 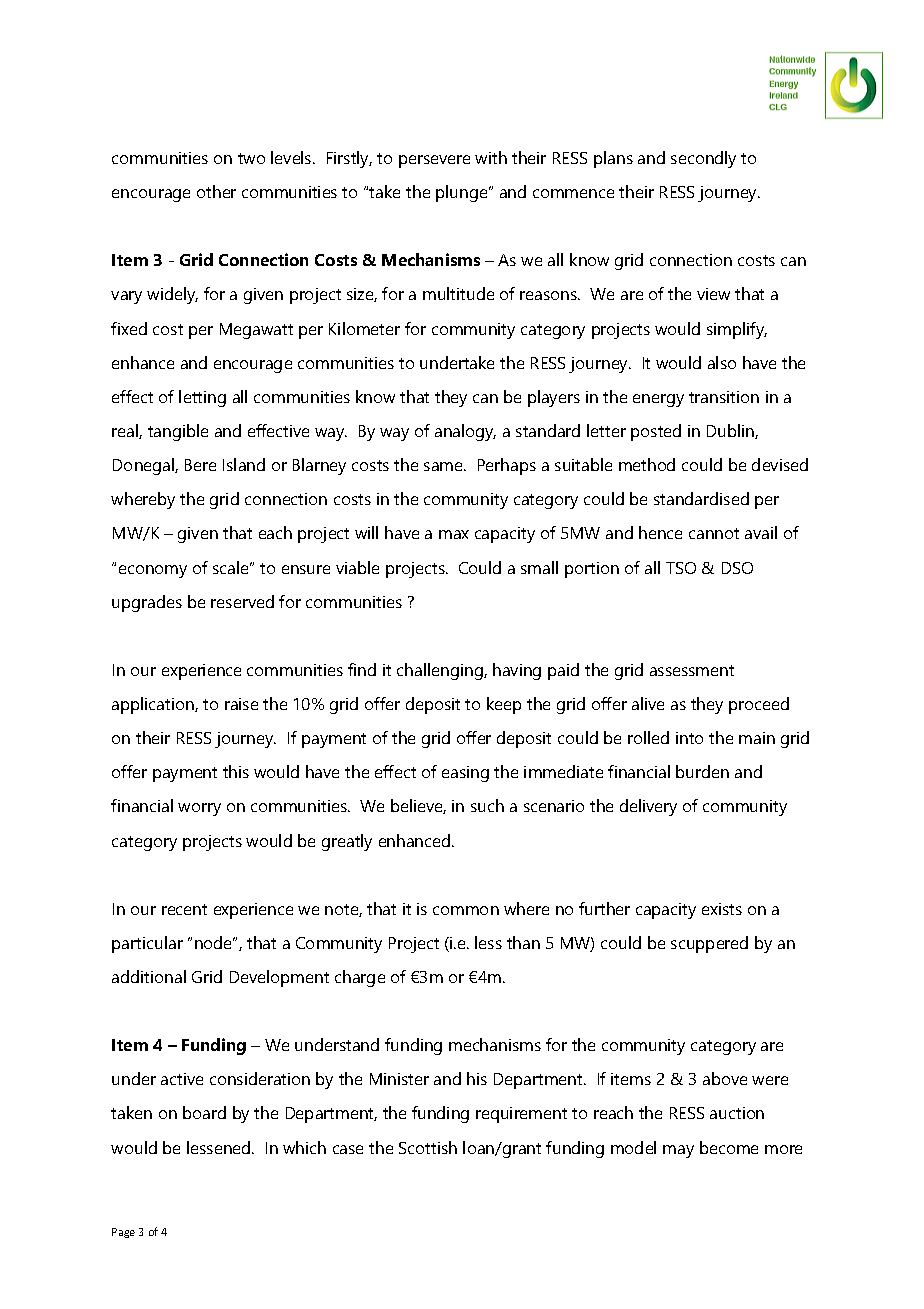 I want to click on easing, so click(x=465, y=774).
